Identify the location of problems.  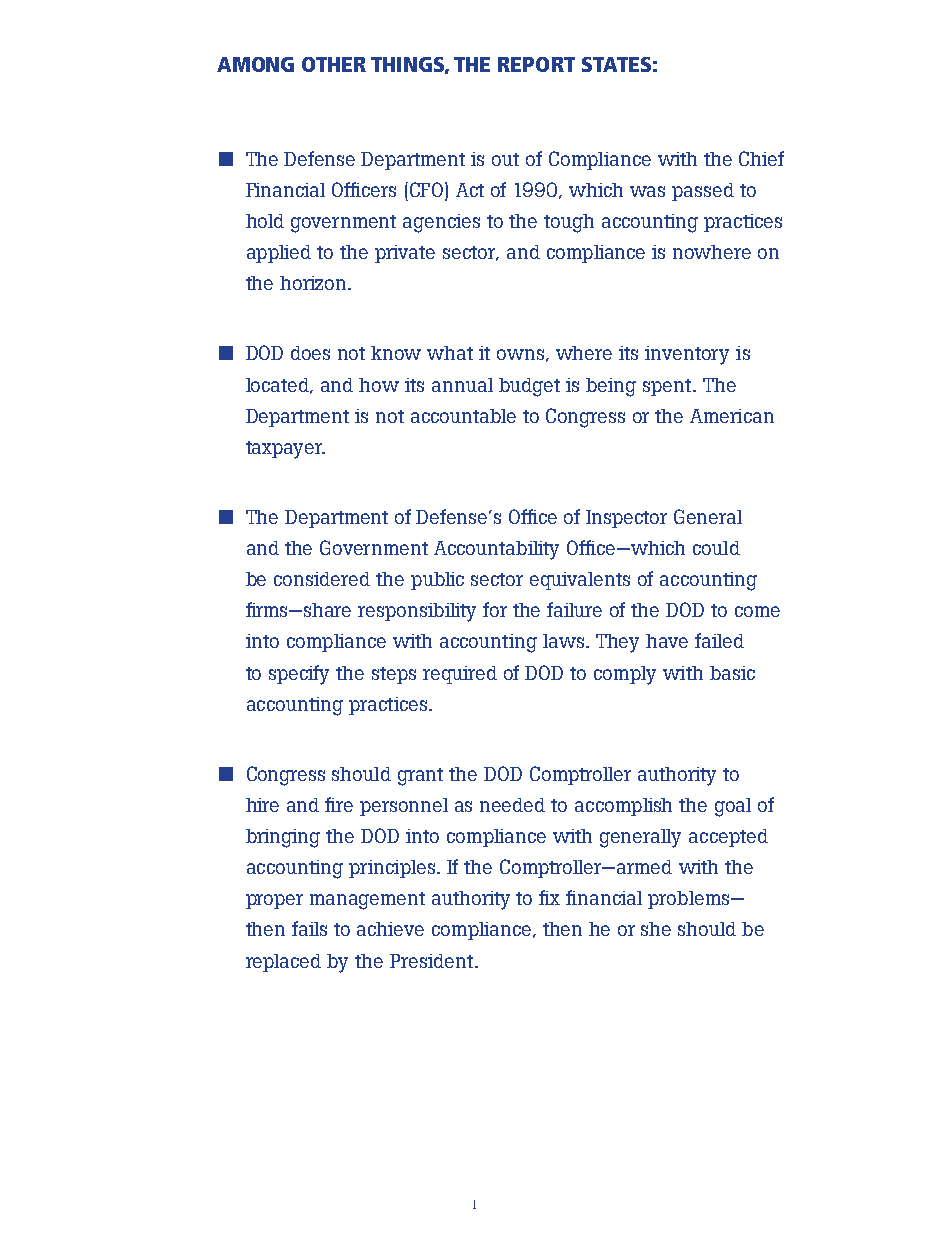
(690, 900).
